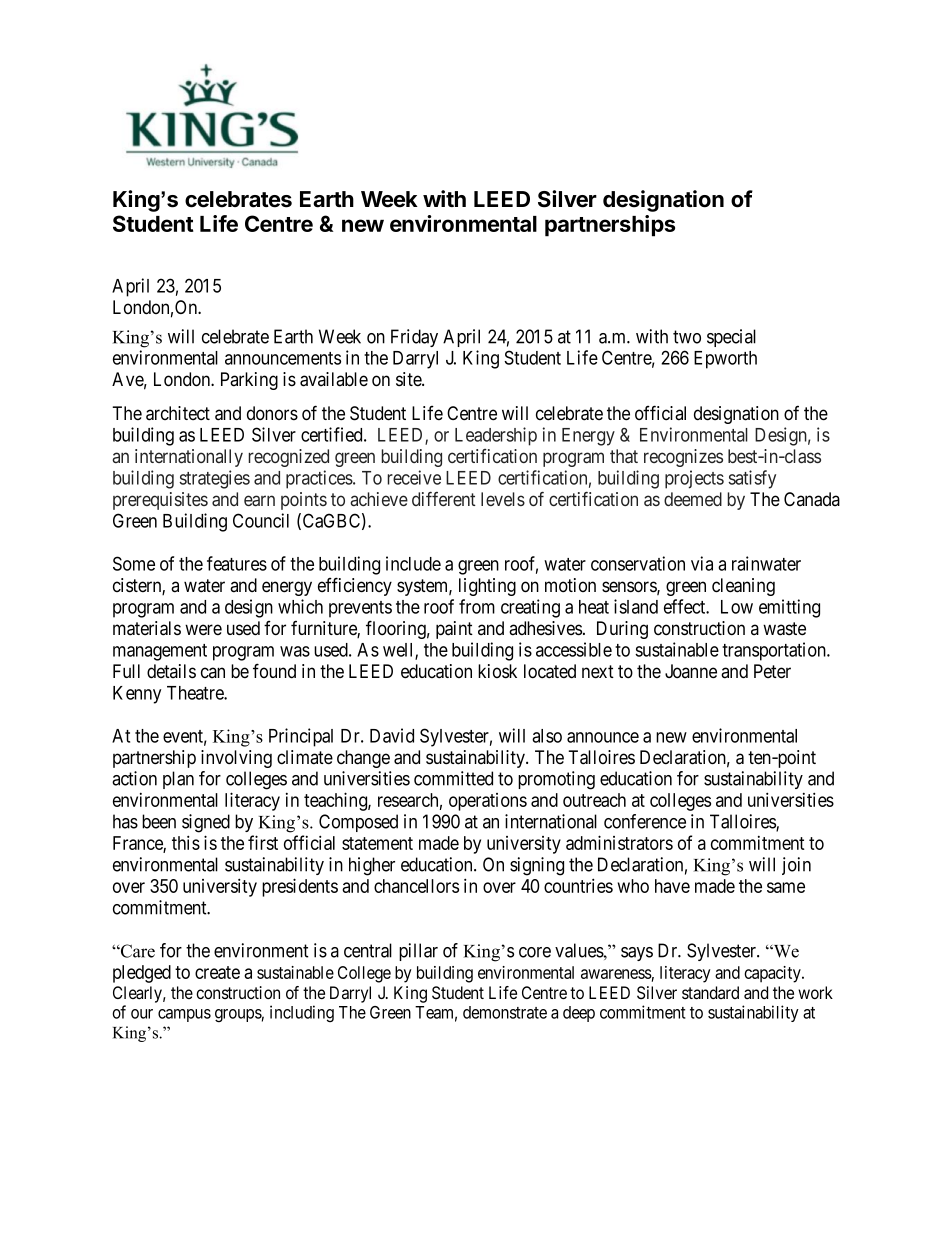 The image size is (952, 1233). Describe the element at coordinates (237, 563) in the image. I see `features` at that location.
